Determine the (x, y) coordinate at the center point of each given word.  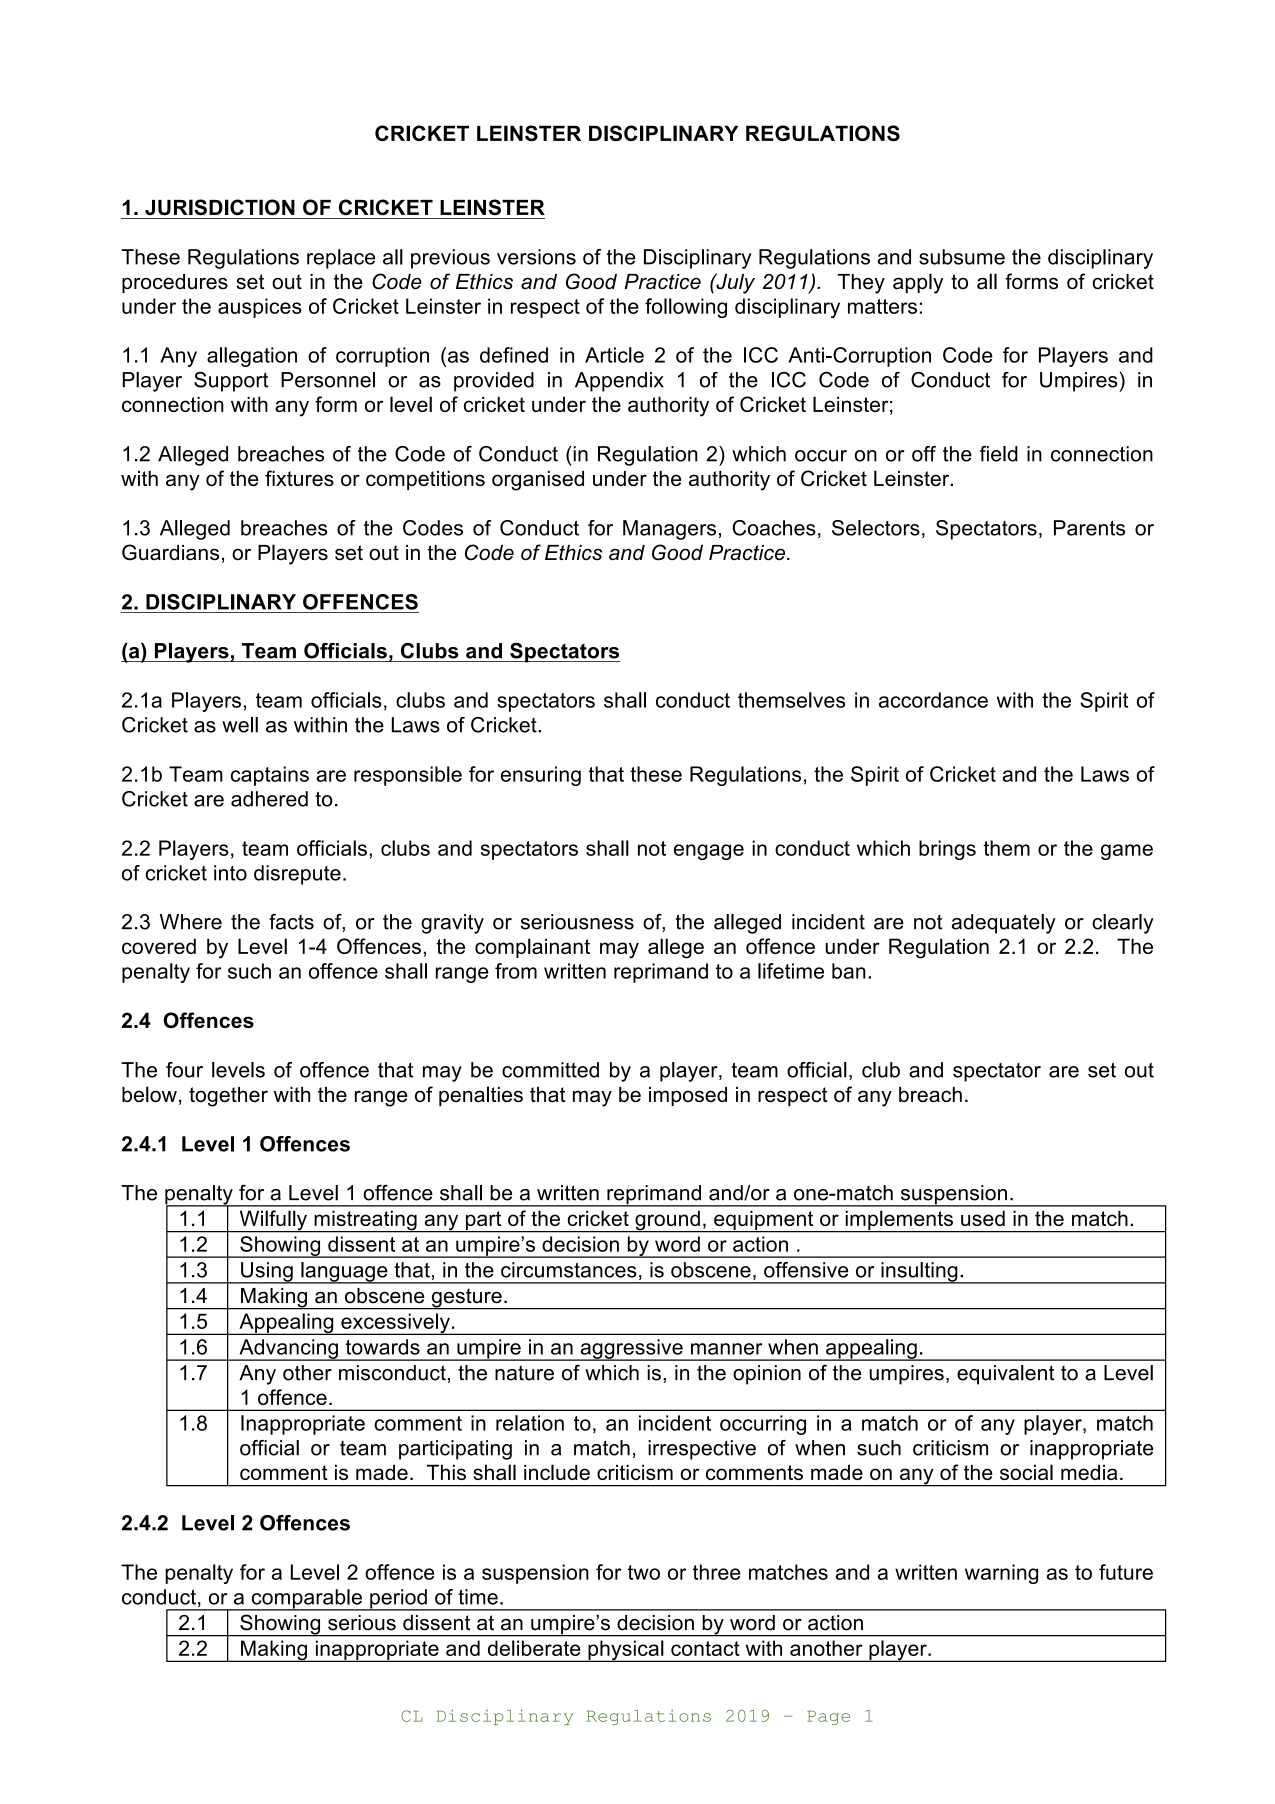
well (240, 725)
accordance (933, 700)
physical (626, 1651)
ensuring (541, 776)
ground (667, 1221)
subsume (962, 257)
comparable (306, 1600)
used (983, 1218)
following (686, 308)
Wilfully (273, 1221)
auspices (260, 308)
